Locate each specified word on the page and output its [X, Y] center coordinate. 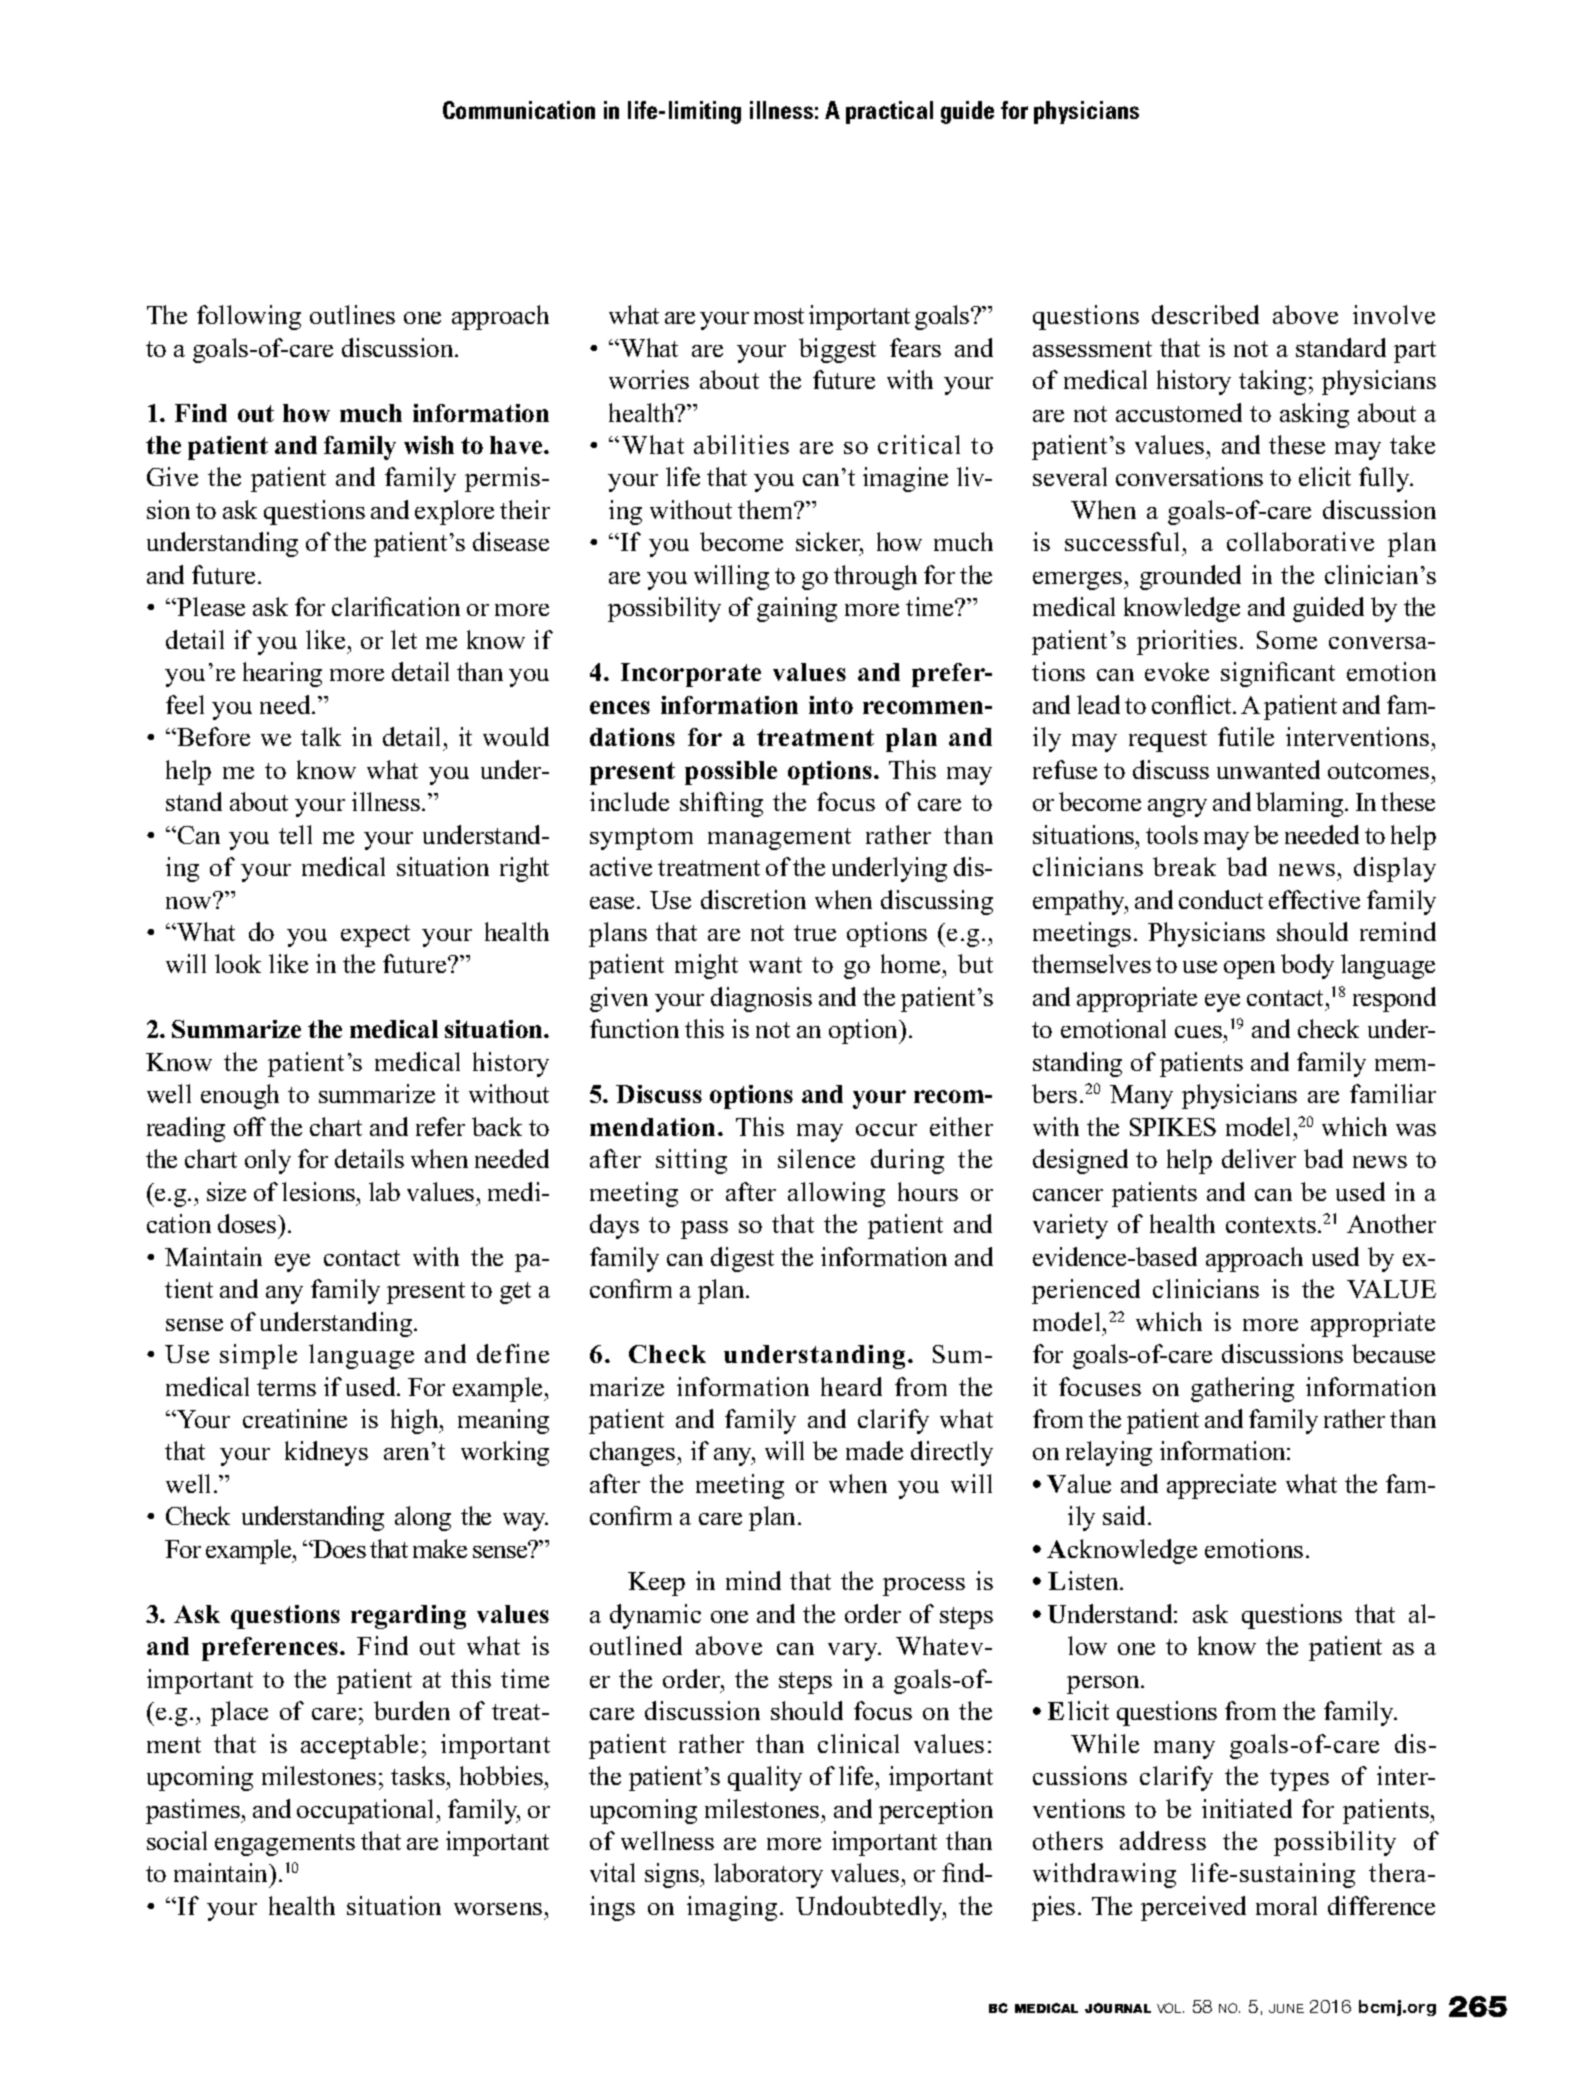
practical [889, 112]
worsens [498, 1909]
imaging [732, 1908]
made [874, 1450]
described [1205, 314]
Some [1287, 640]
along [423, 1518]
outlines [352, 314]
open [1249, 970]
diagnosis [761, 999]
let [404, 639]
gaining [797, 609]
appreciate [1221, 1486]
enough [240, 1096]
